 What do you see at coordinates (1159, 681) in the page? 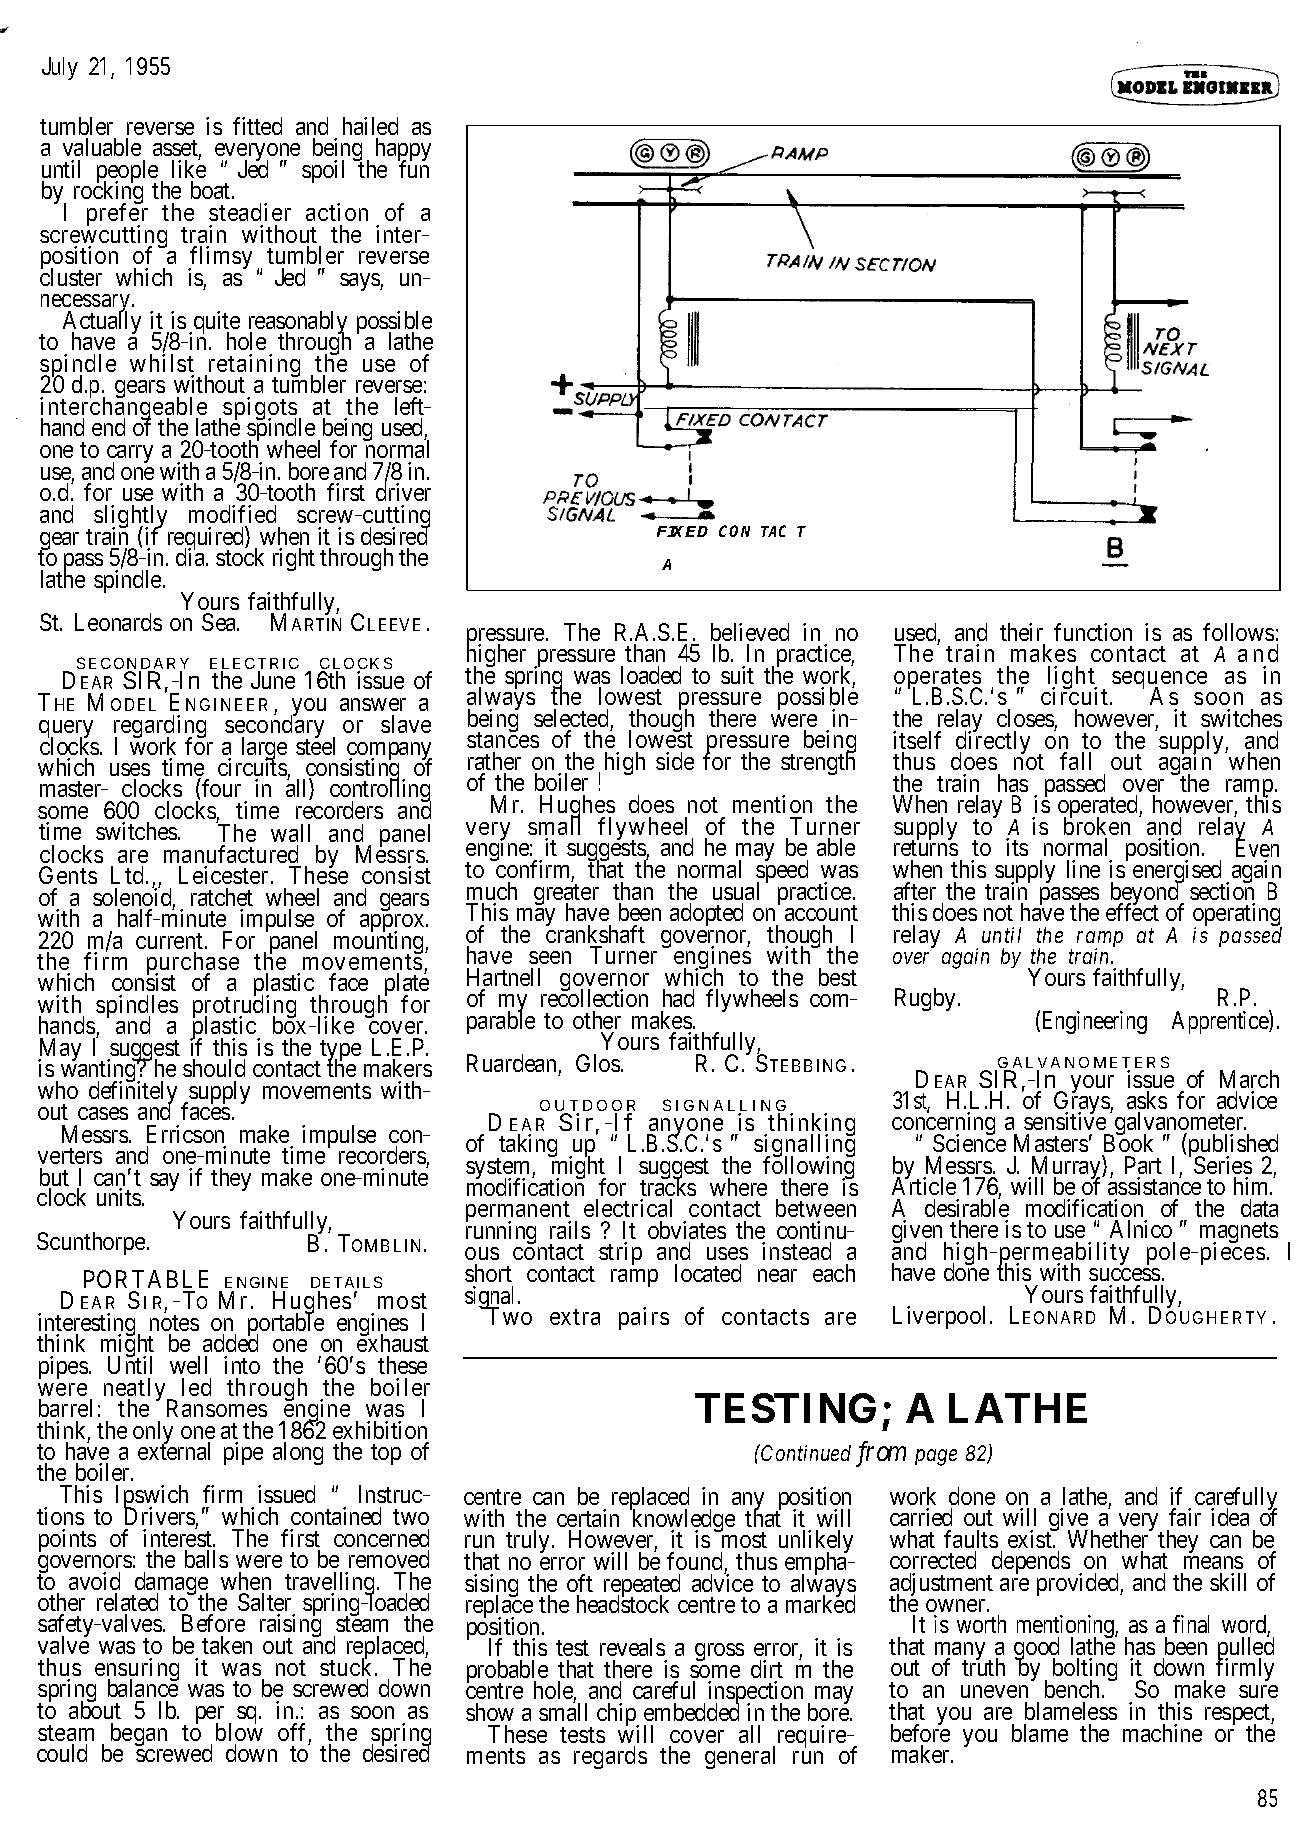
I see `sequence` at bounding box center [1159, 681].
